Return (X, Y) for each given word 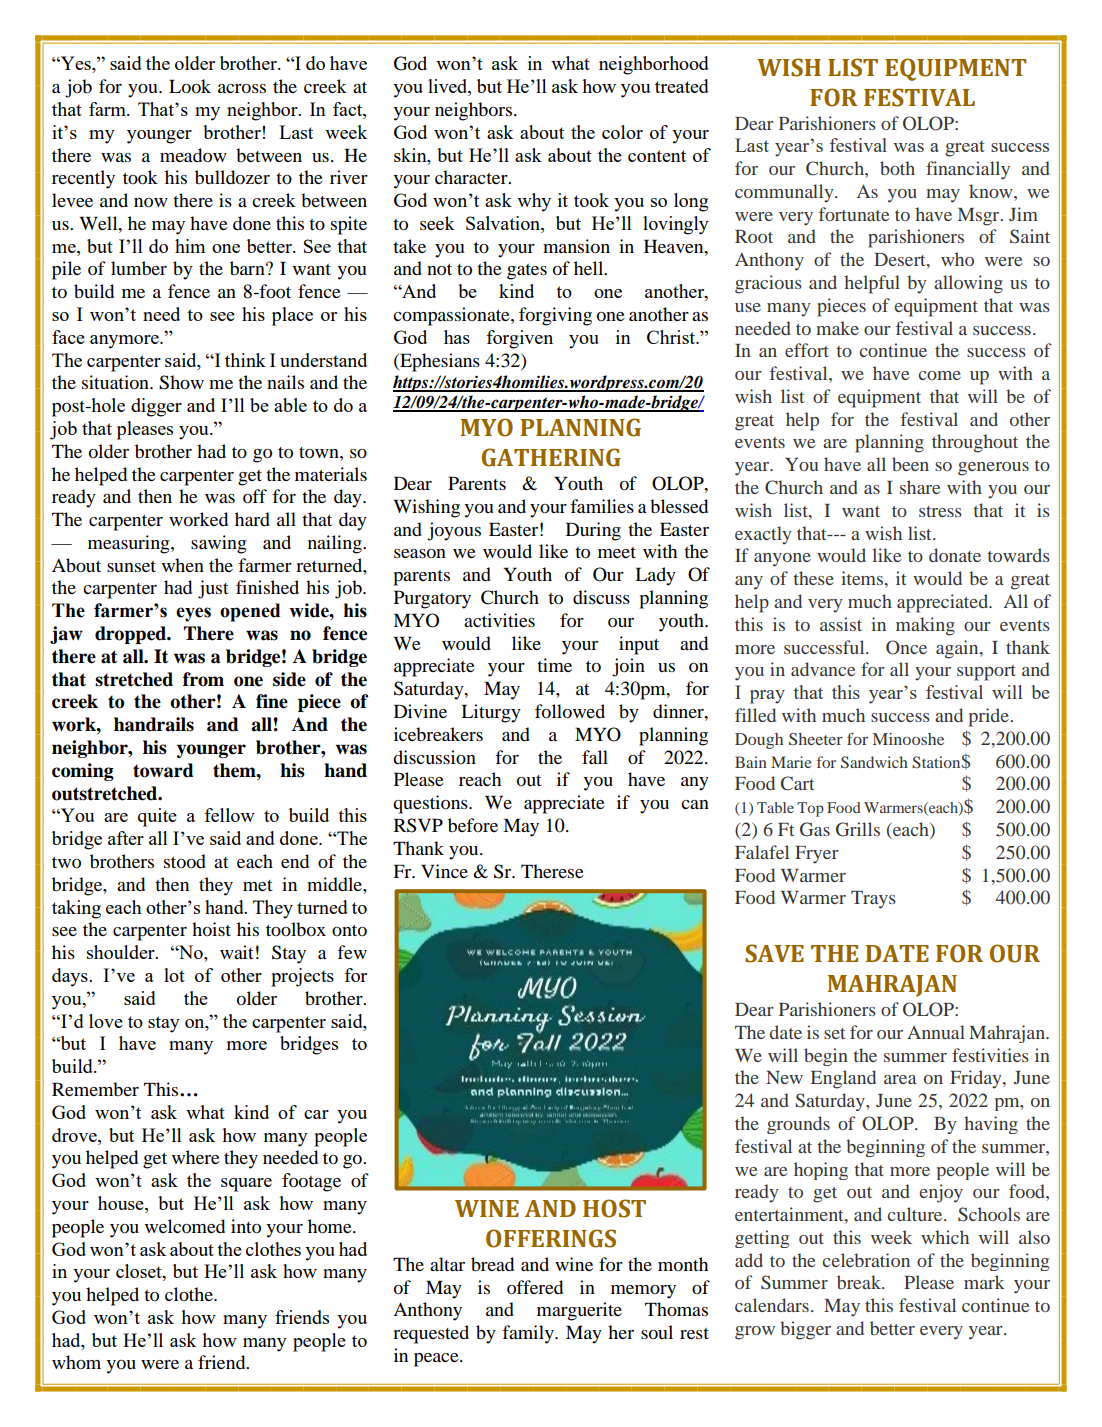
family (529, 1334)
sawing (219, 544)
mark (984, 1282)
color (622, 132)
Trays (873, 900)
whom (76, 1362)
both (897, 168)
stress (940, 511)
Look (190, 86)
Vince (444, 871)
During (593, 531)
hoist (211, 929)
